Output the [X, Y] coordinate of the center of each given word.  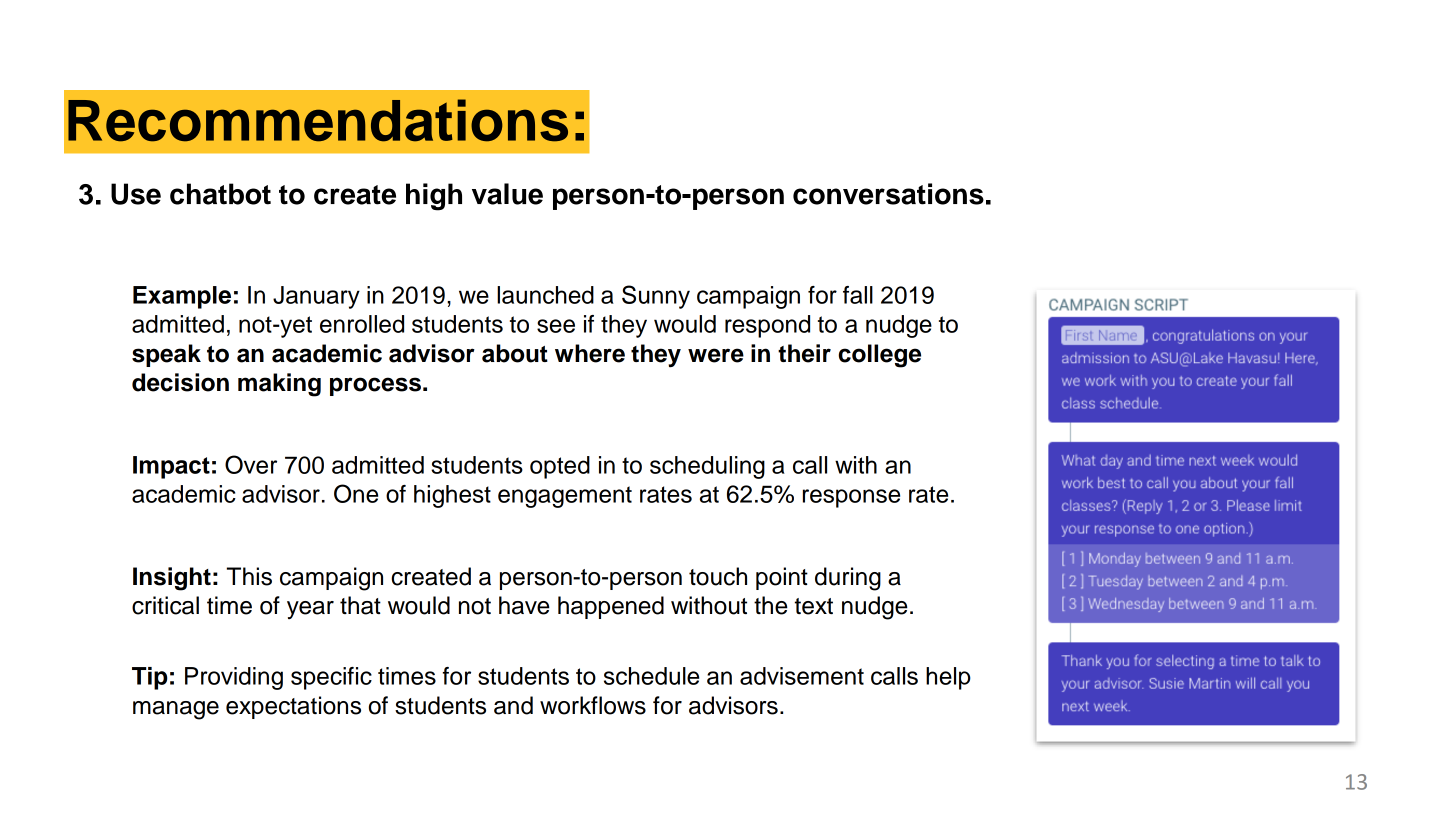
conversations [888, 194]
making [279, 385]
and [513, 705]
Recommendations [318, 120]
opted [560, 467]
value [507, 194]
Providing [234, 678]
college [880, 356]
